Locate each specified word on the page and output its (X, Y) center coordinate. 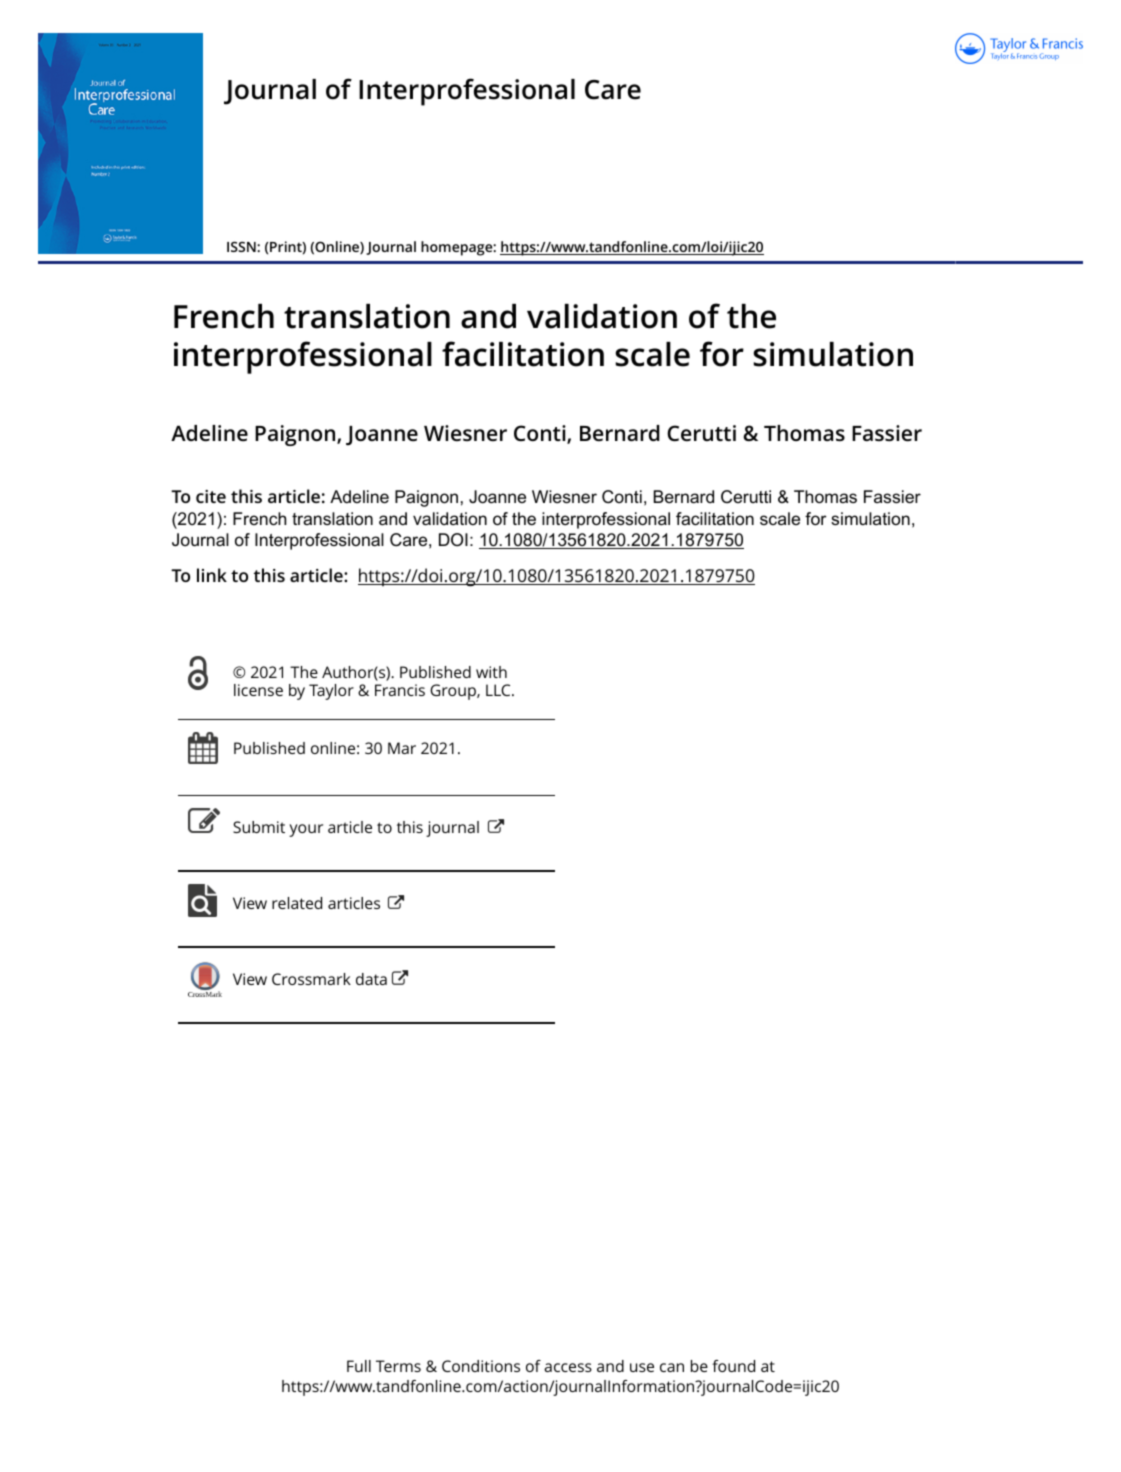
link (212, 575)
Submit (259, 827)
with (491, 672)
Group (454, 692)
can (672, 1367)
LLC (499, 690)
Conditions (481, 1366)
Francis (400, 690)
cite (211, 496)
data (371, 979)
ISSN (242, 246)
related (297, 903)
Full (359, 1366)
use (642, 1367)
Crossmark (311, 979)
